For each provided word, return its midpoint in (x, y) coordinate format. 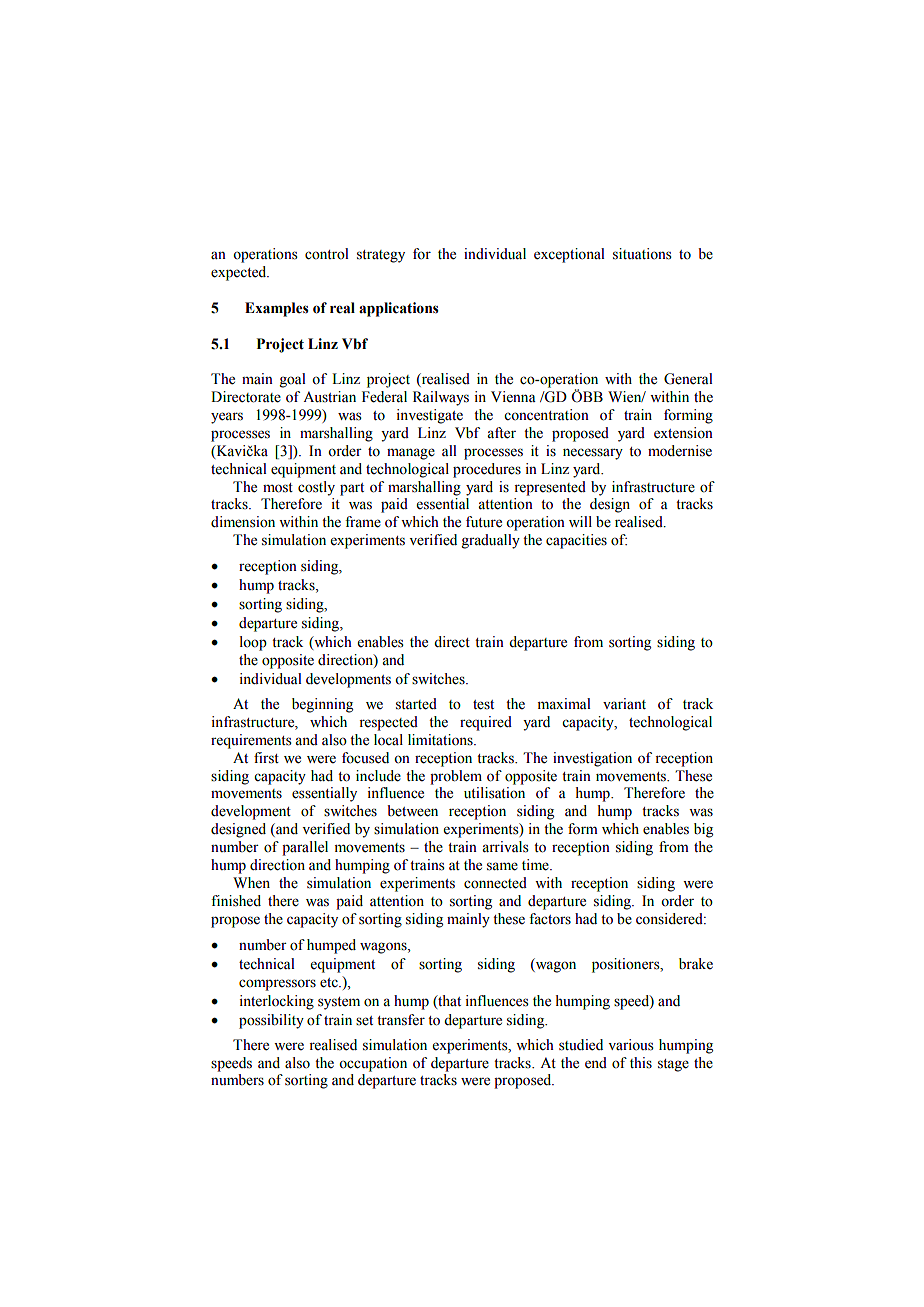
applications (399, 309)
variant (624, 703)
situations (642, 254)
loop (253, 643)
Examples (277, 309)
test (483, 705)
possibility (271, 1021)
